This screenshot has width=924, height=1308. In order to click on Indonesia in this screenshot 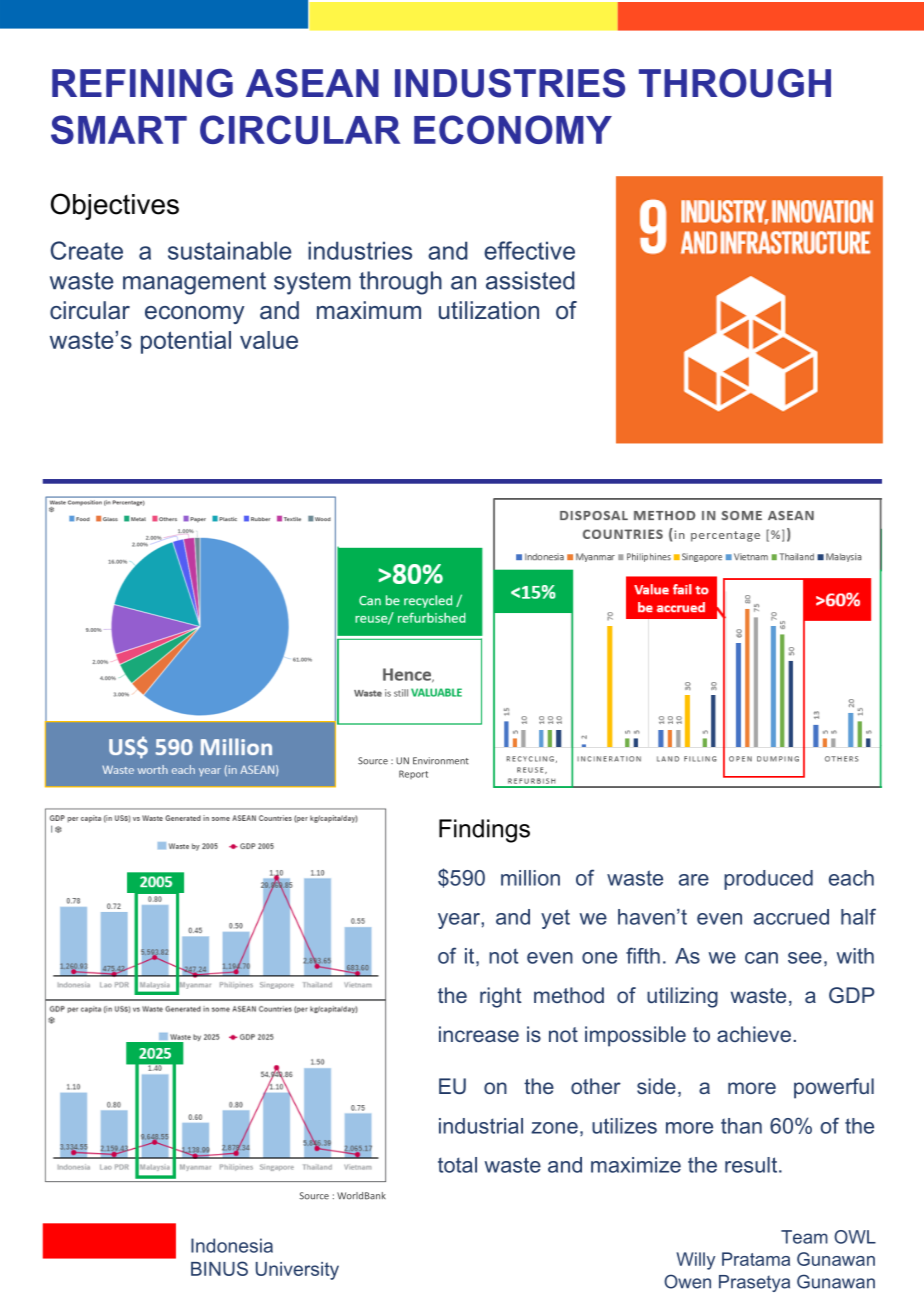, I will do `click(232, 1245)`.
